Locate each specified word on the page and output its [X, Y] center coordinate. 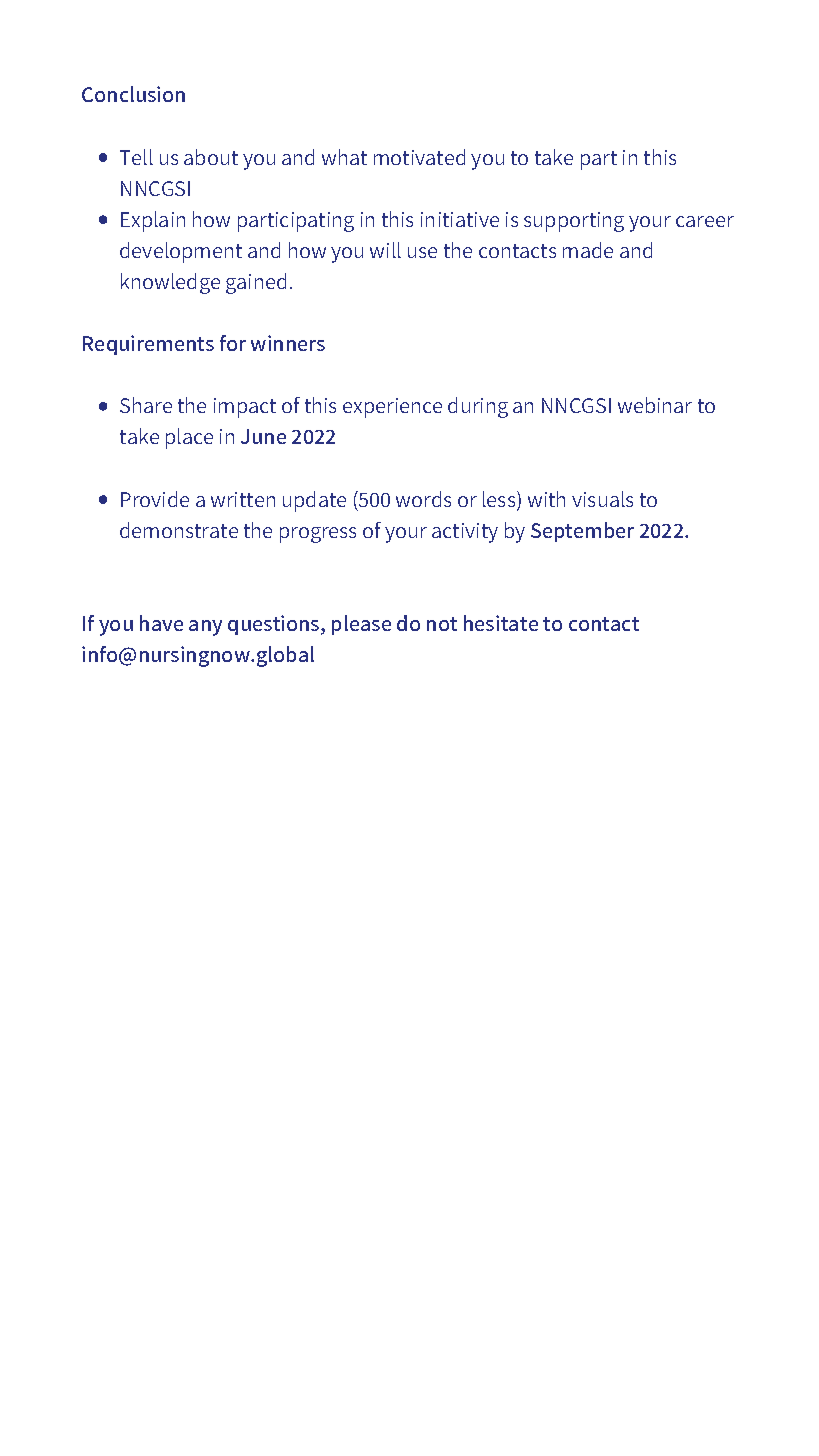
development [181, 252]
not [442, 624]
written [243, 499]
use [422, 252]
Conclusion [133, 94]
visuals [602, 499]
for [233, 343]
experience [392, 408]
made [588, 250]
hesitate [501, 623]
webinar [655, 405]
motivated [419, 157]
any [205, 628]
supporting [574, 222]
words [423, 499]
